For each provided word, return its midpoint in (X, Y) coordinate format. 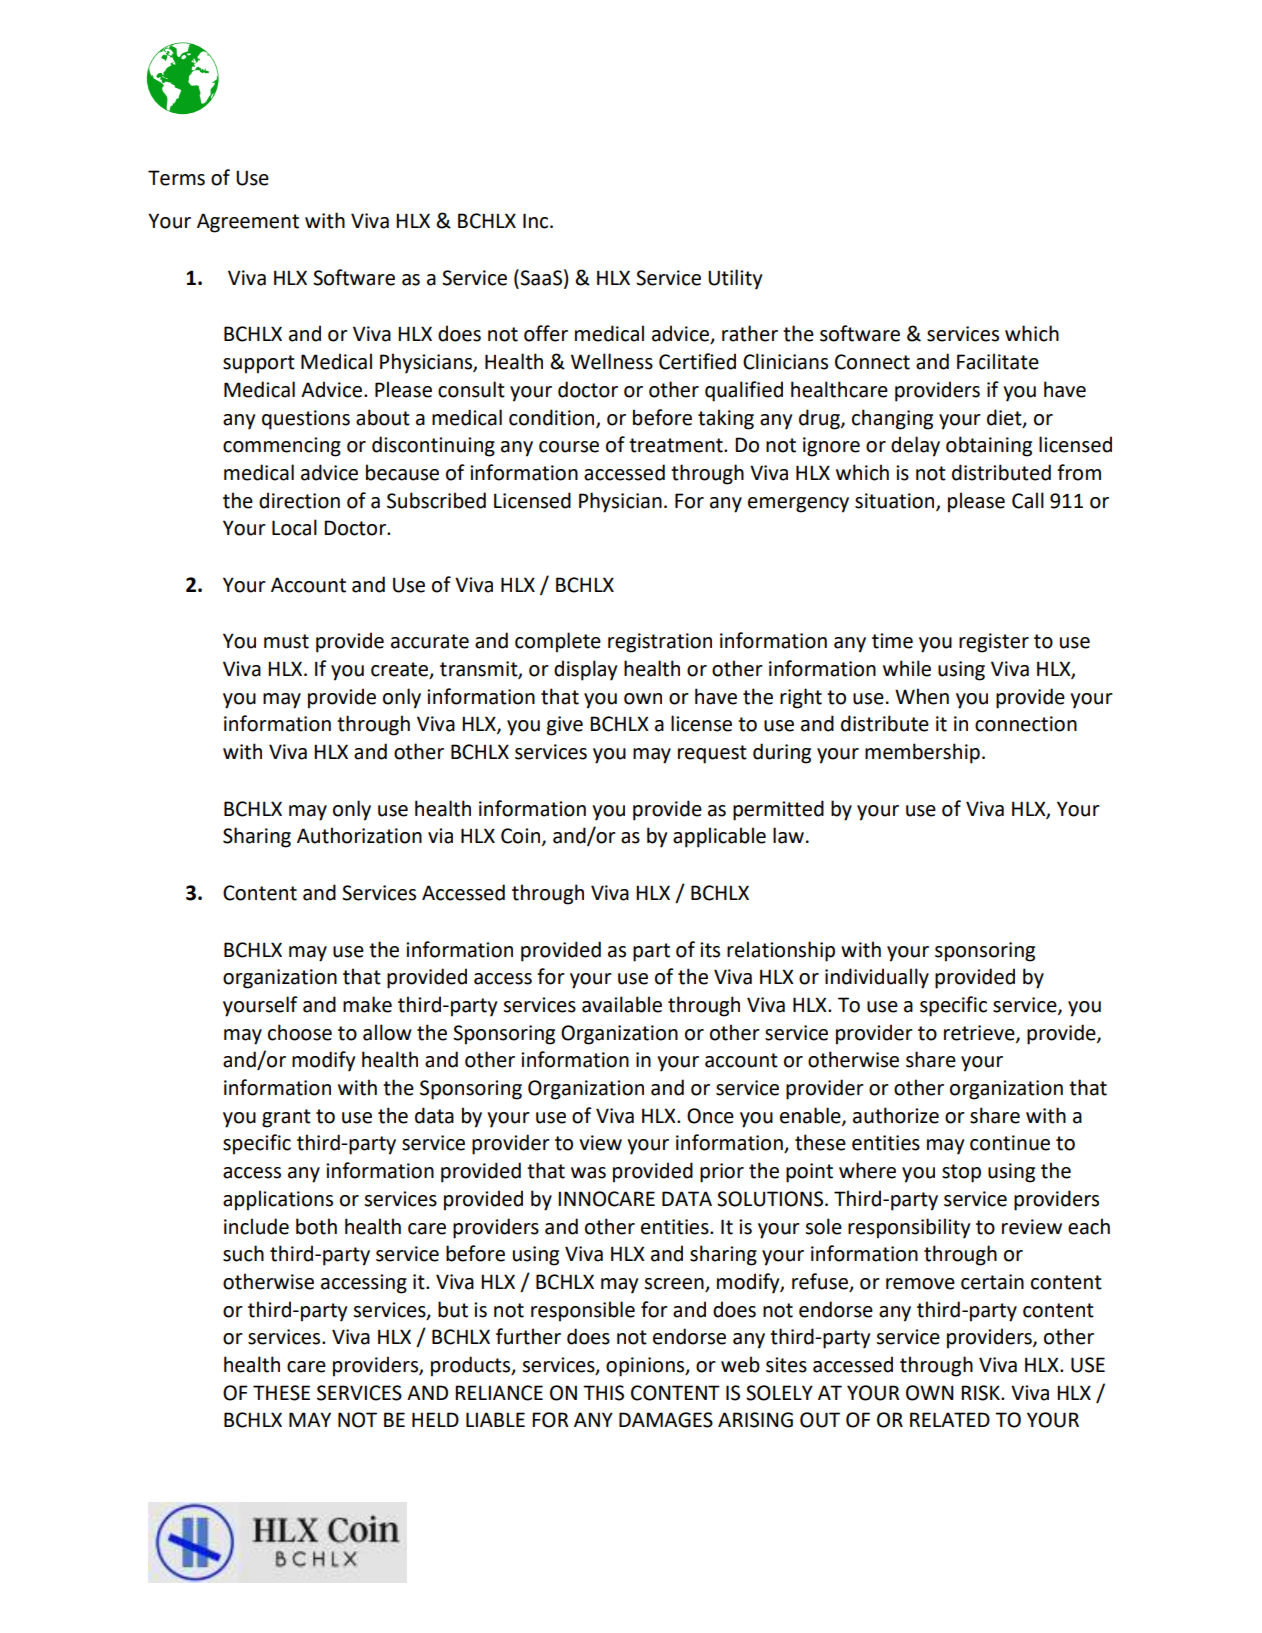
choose (300, 1032)
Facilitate (998, 361)
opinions (646, 1367)
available (622, 1004)
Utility (735, 279)
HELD (435, 1419)
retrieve (980, 1033)
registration (660, 643)
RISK (981, 1393)
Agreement (248, 223)
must (286, 641)
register (994, 643)
